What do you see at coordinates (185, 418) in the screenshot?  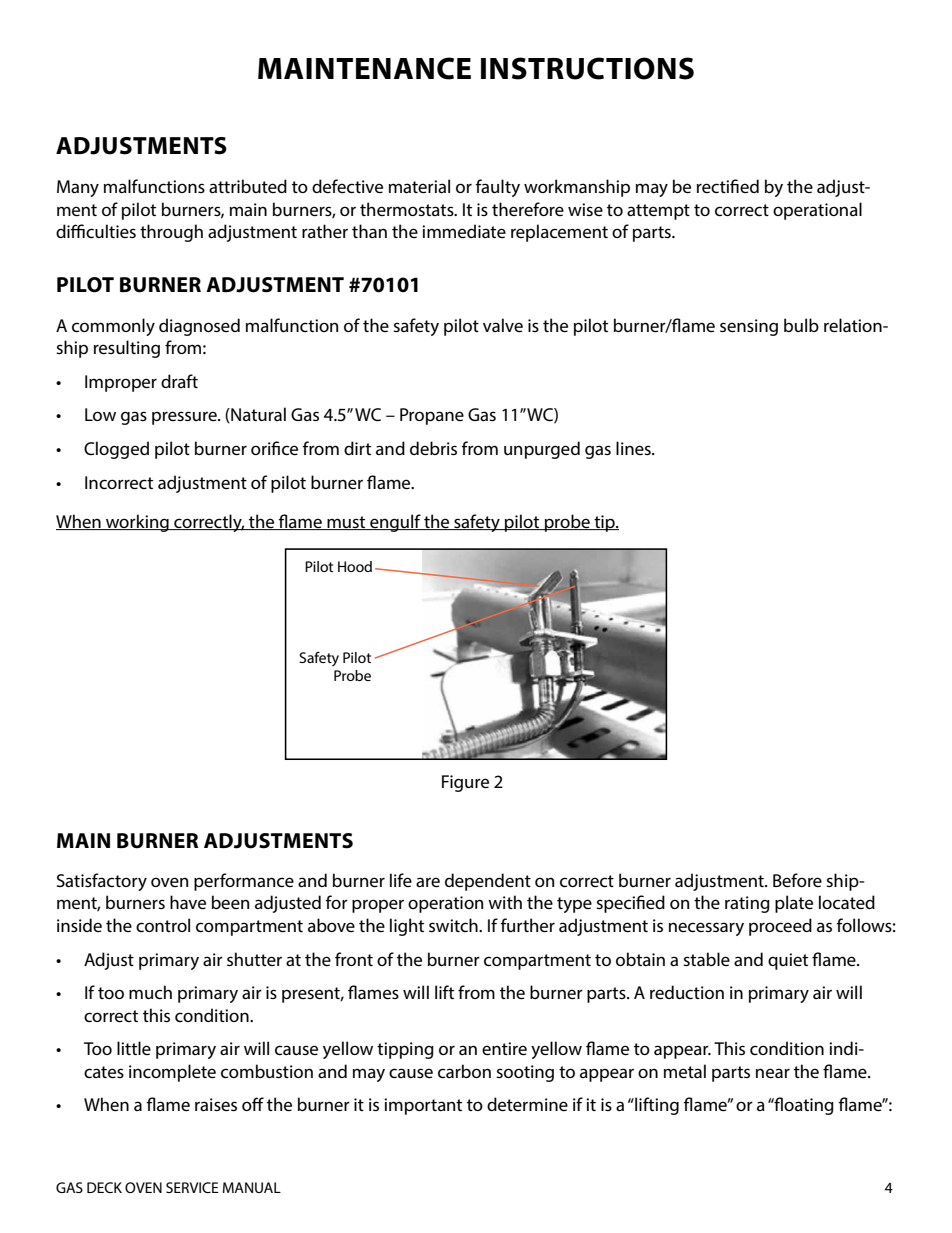 I see `pressure` at bounding box center [185, 418].
